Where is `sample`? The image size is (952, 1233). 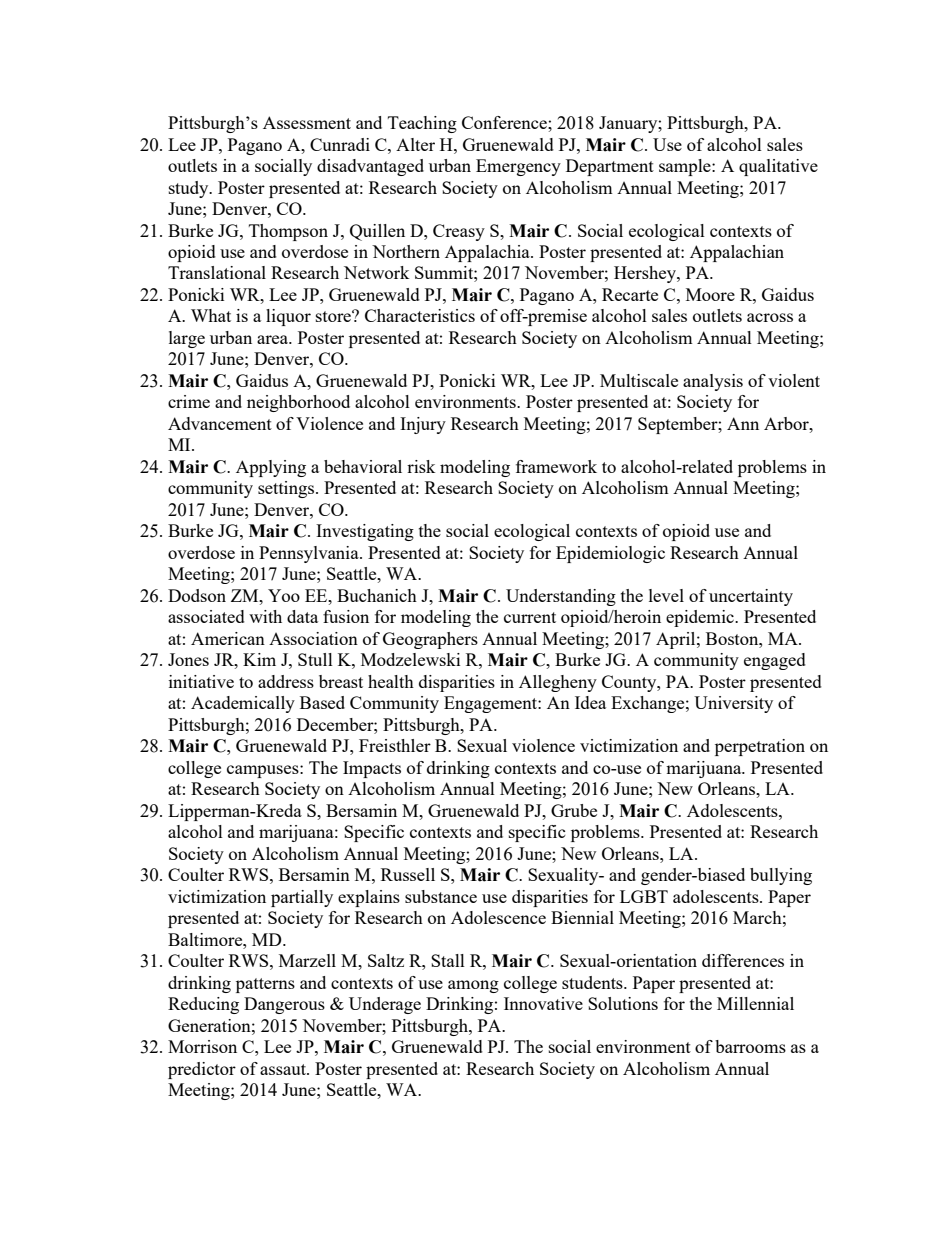
sample is located at coordinates (686, 167).
